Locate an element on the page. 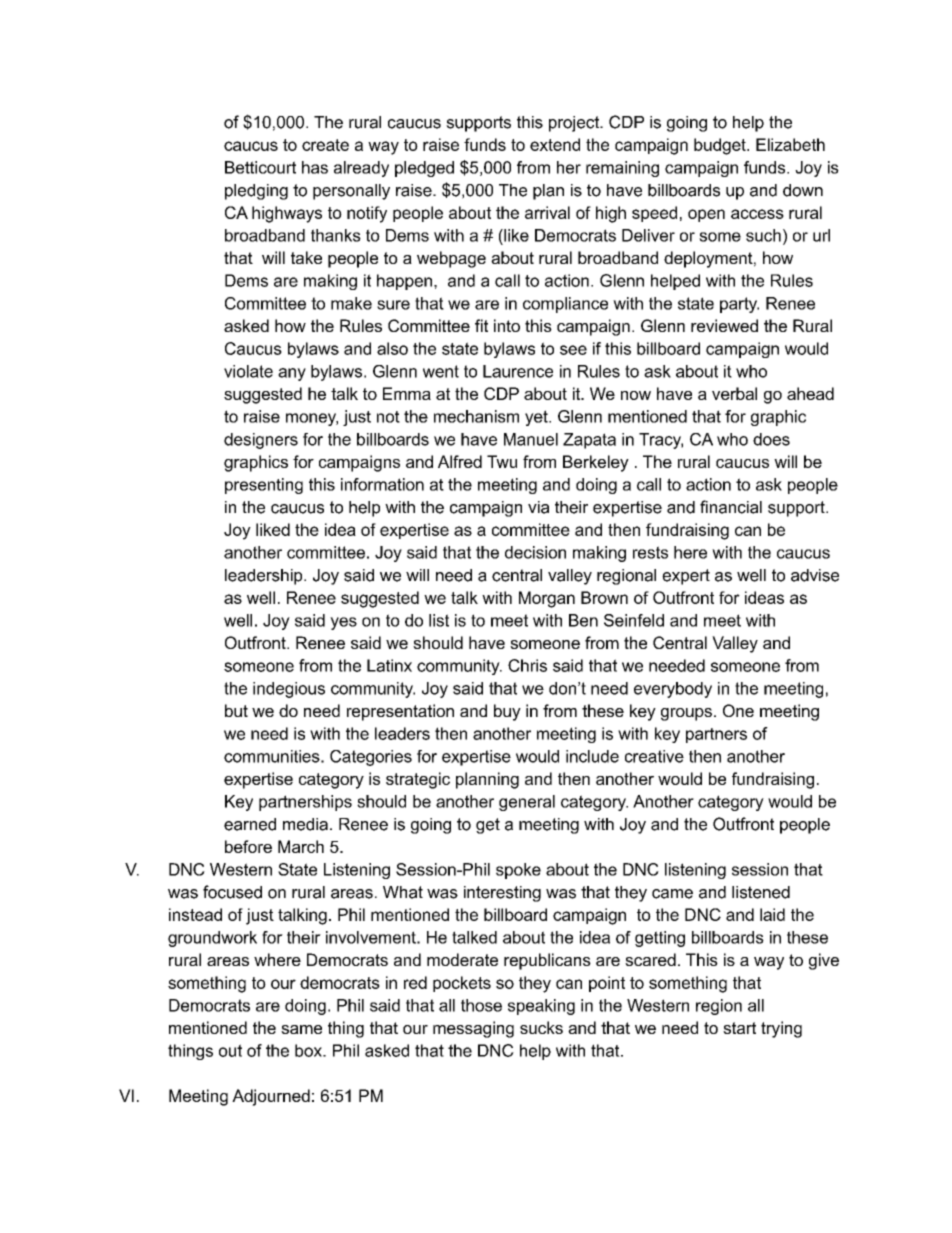  Morgan is located at coordinates (547, 599).
